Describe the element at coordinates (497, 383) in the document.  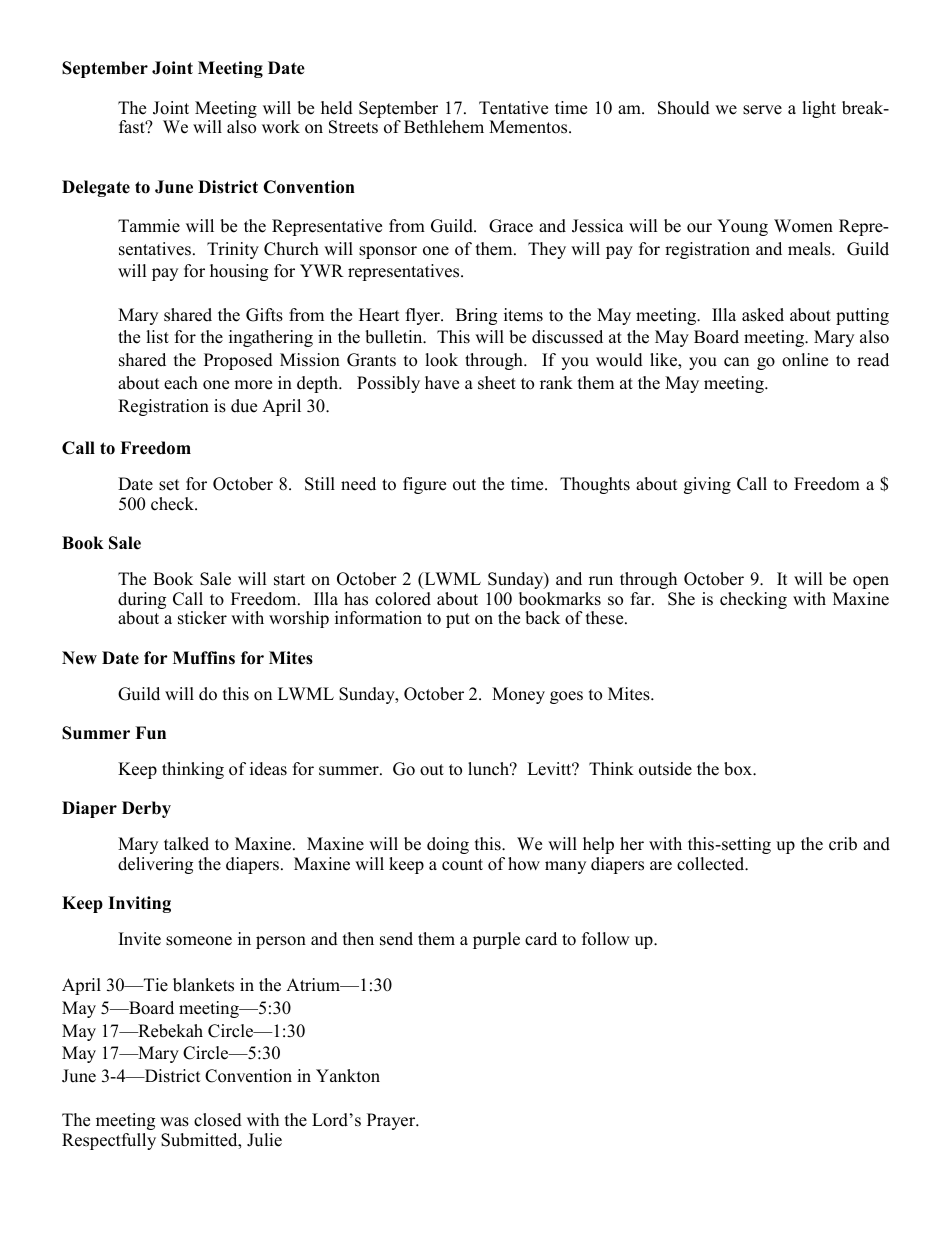
I see `sheet` at that location.
